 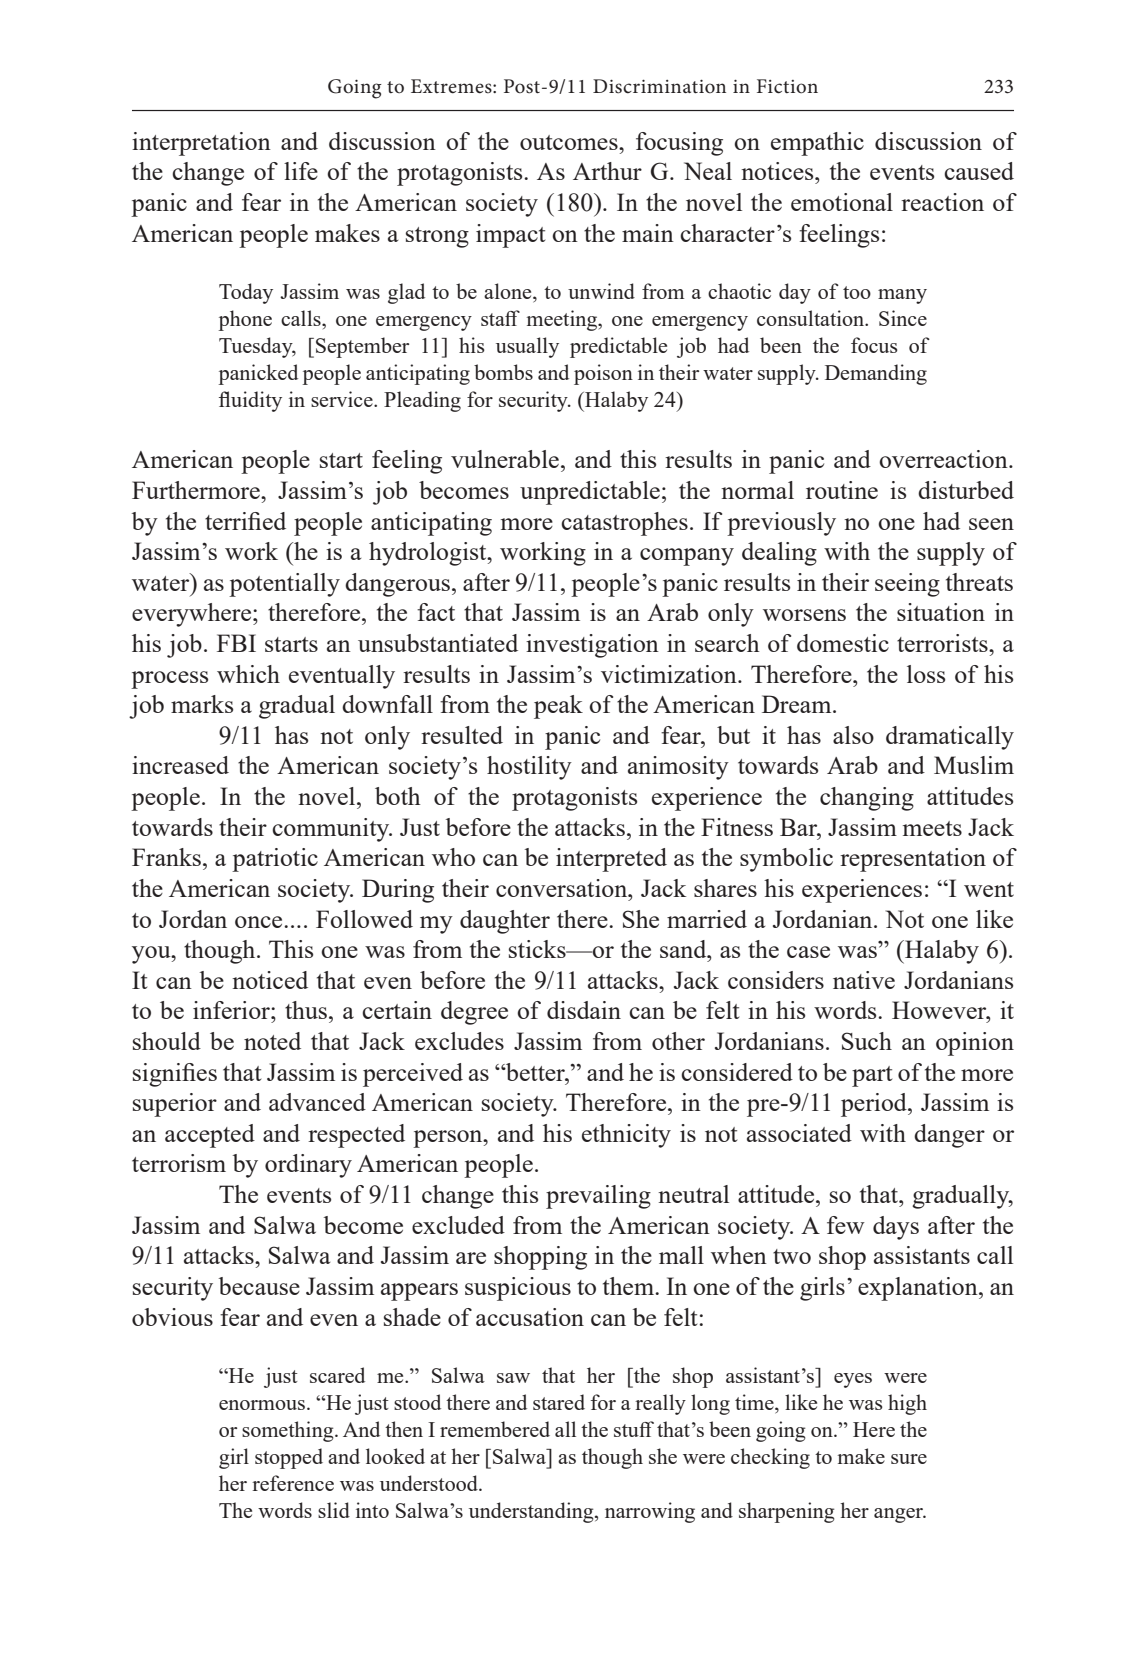 I want to click on stopped, so click(x=289, y=1458).
